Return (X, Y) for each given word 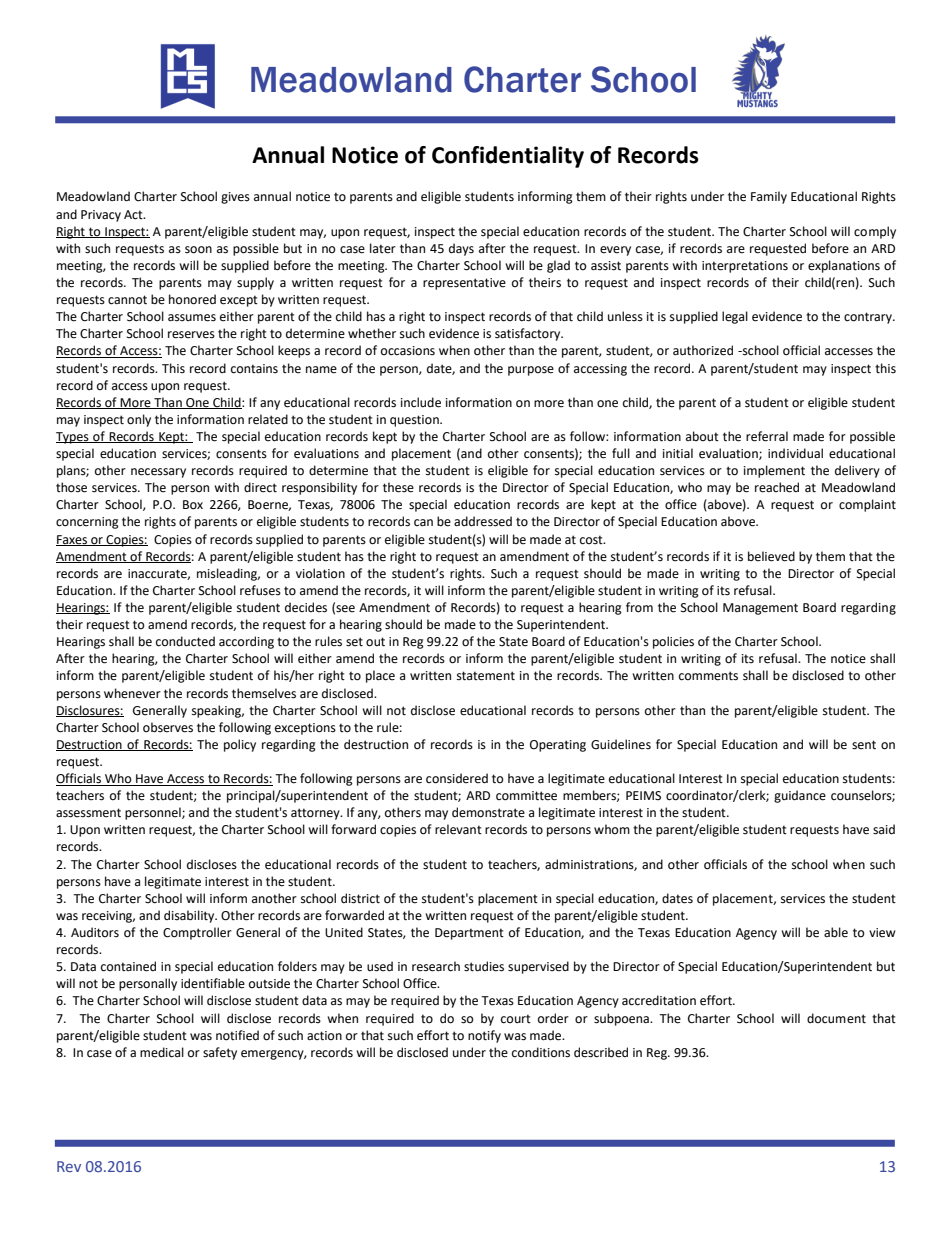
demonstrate (488, 812)
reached (777, 487)
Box (193, 505)
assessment (88, 813)
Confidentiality (508, 157)
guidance (800, 796)
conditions (541, 1052)
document (836, 1018)
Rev (69, 1166)
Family (769, 197)
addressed (483, 521)
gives (235, 198)
